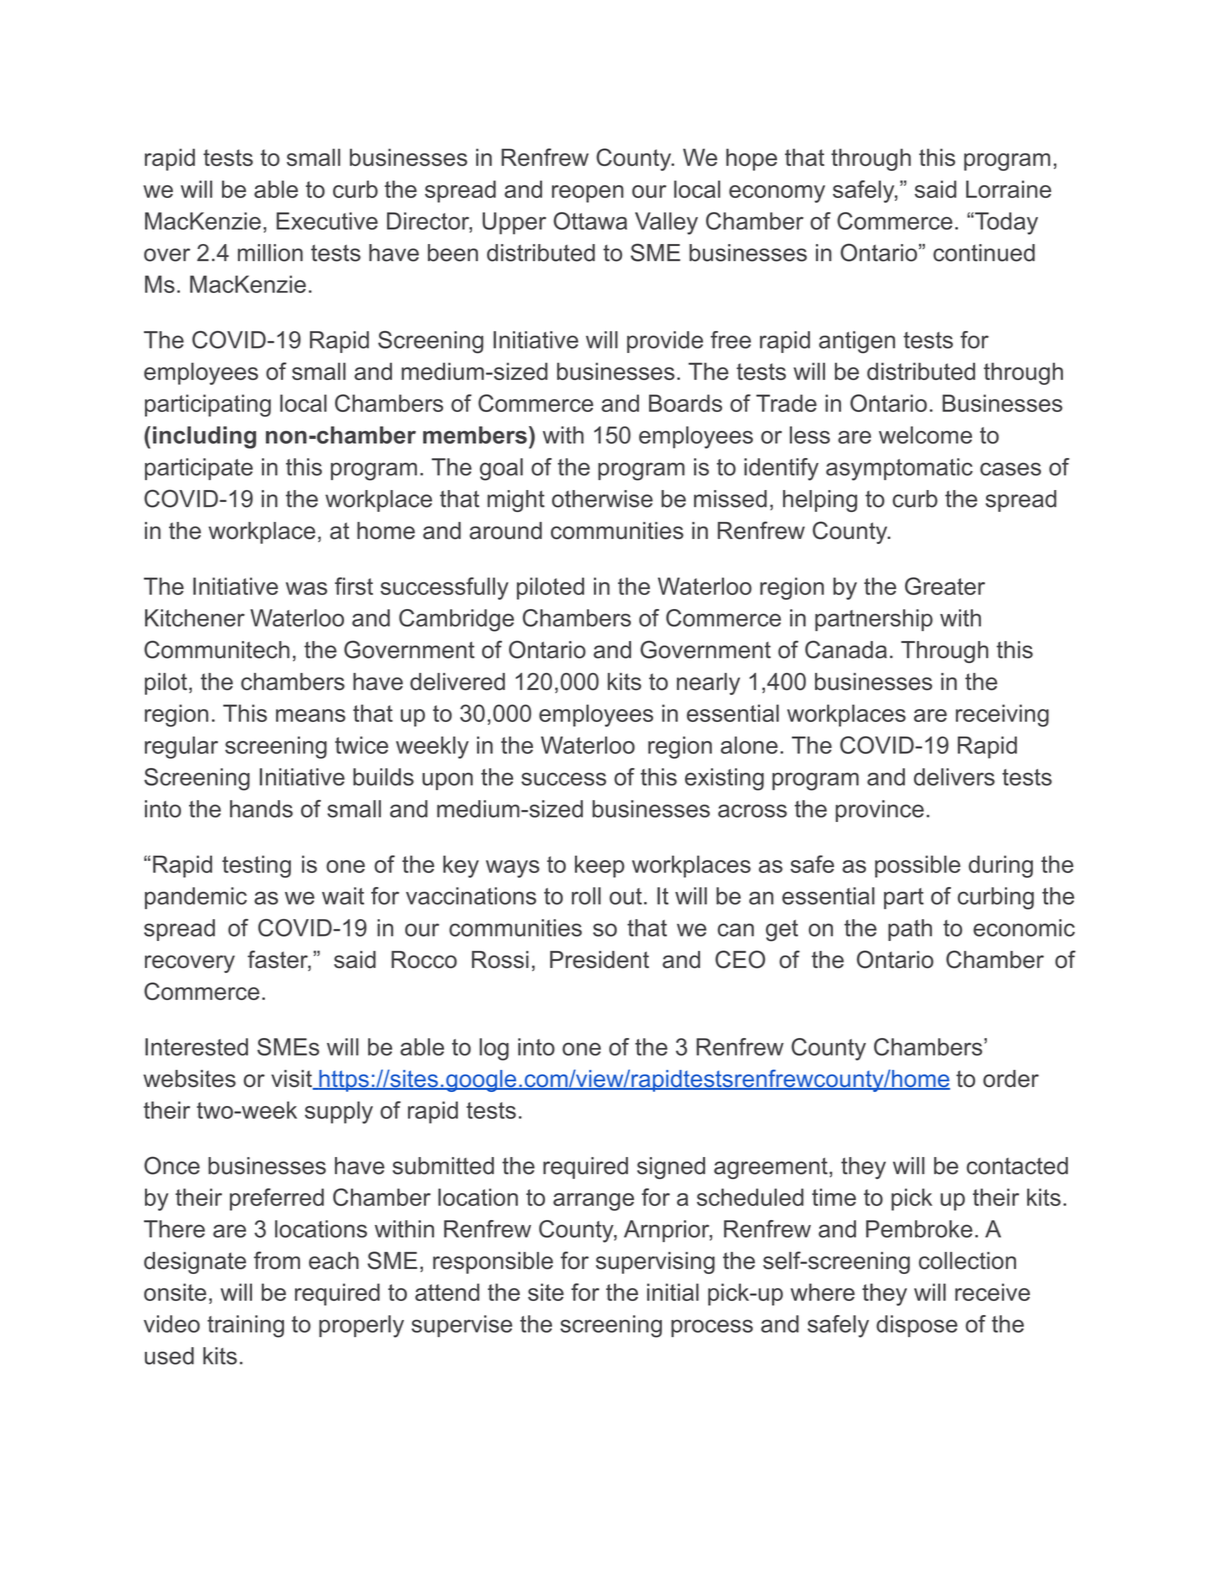 Image resolution: width=1219 pixels, height=1578 pixels. I want to click on Executive, so click(327, 221).
